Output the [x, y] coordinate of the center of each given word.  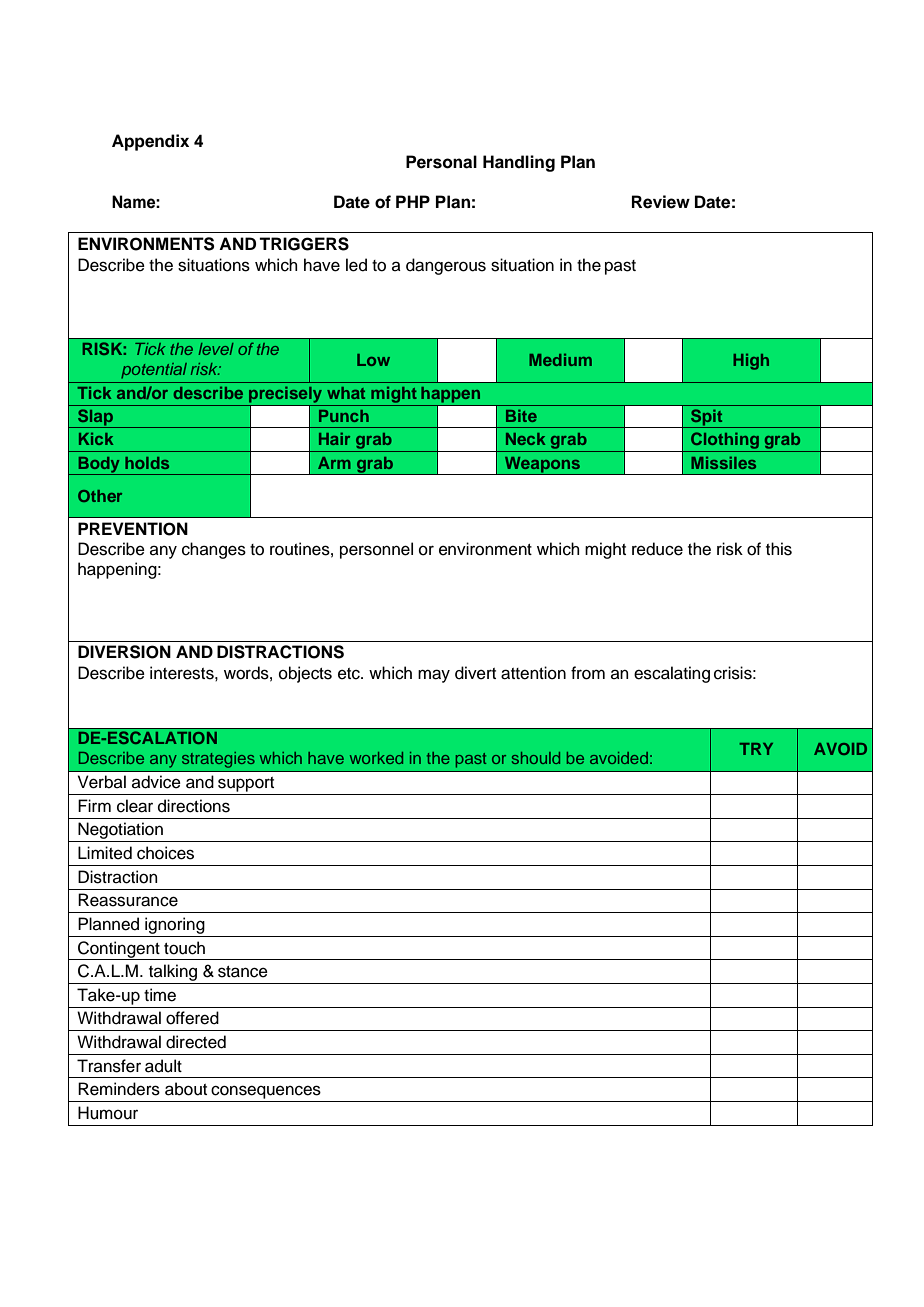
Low [373, 360]
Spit [707, 418]
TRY [756, 749]
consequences [266, 1092]
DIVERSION [124, 652]
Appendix [150, 142]
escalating [672, 674]
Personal [441, 162]
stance [243, 972]
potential [154, 371]
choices [165, 853]
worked [376, 758]
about [186, 1089]
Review [661, 202]
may [434, 676]
